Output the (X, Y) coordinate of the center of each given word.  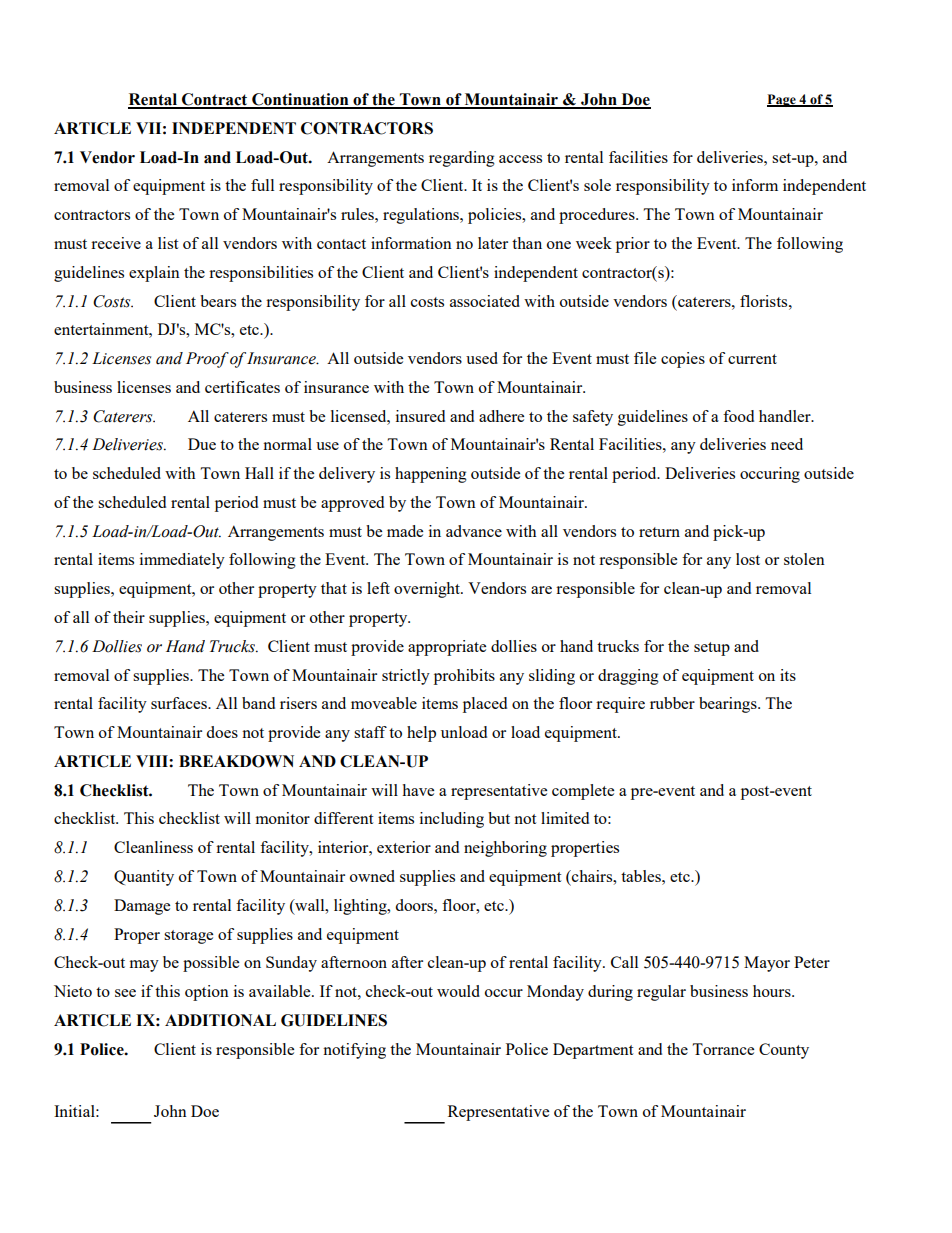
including (452, 820)
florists (765, 301)
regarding (462, 159)
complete (583, 792)
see (125, 993)
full (262, 185)
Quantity (144, 878)
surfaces (180, 703)
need (787, 444)
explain (154, 274)
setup (712, 649)
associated (485, 301)
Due (202, 444)
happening (431, 475)
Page (782, 100)
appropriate (447, 648)
